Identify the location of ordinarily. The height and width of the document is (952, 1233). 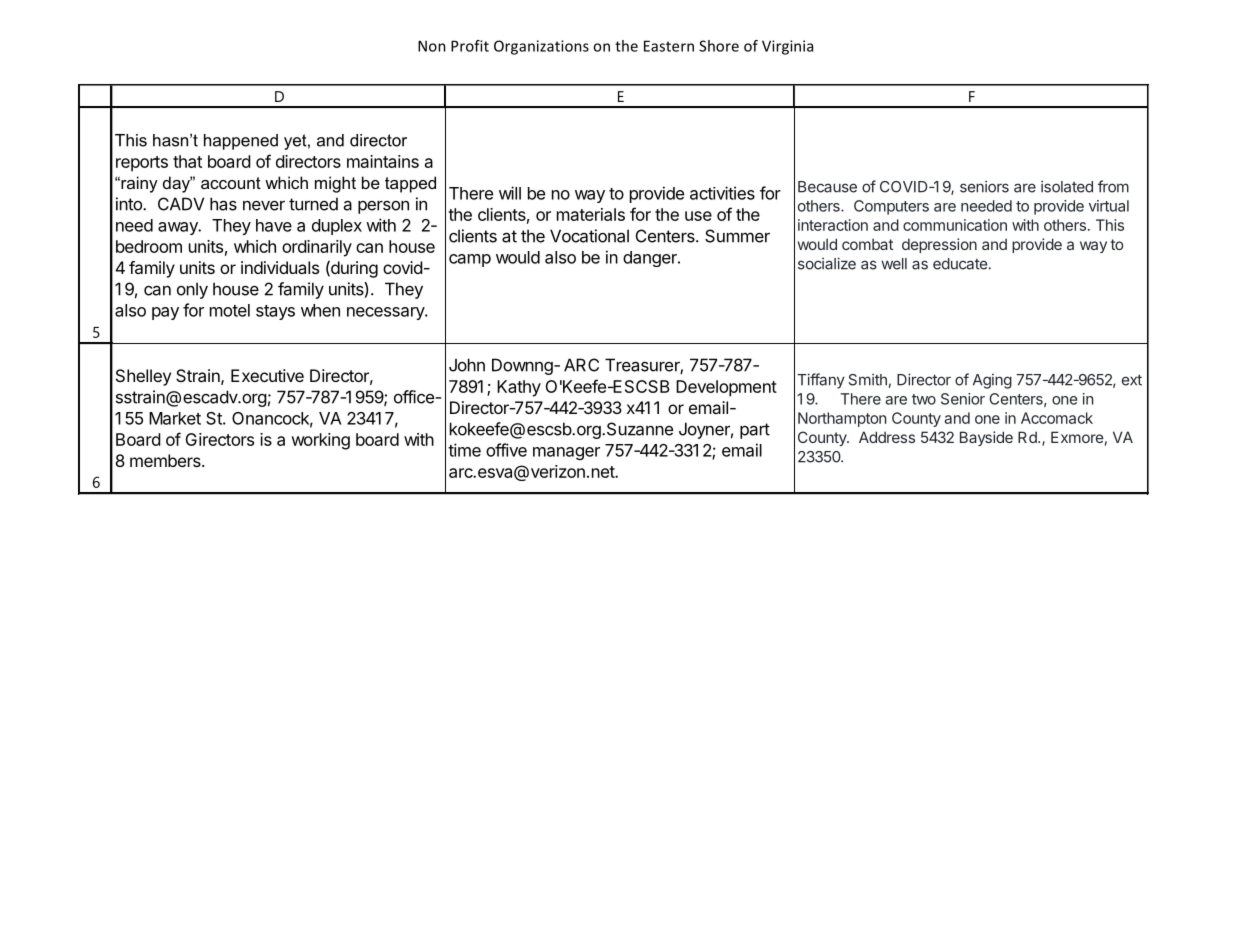
(317, 248).
